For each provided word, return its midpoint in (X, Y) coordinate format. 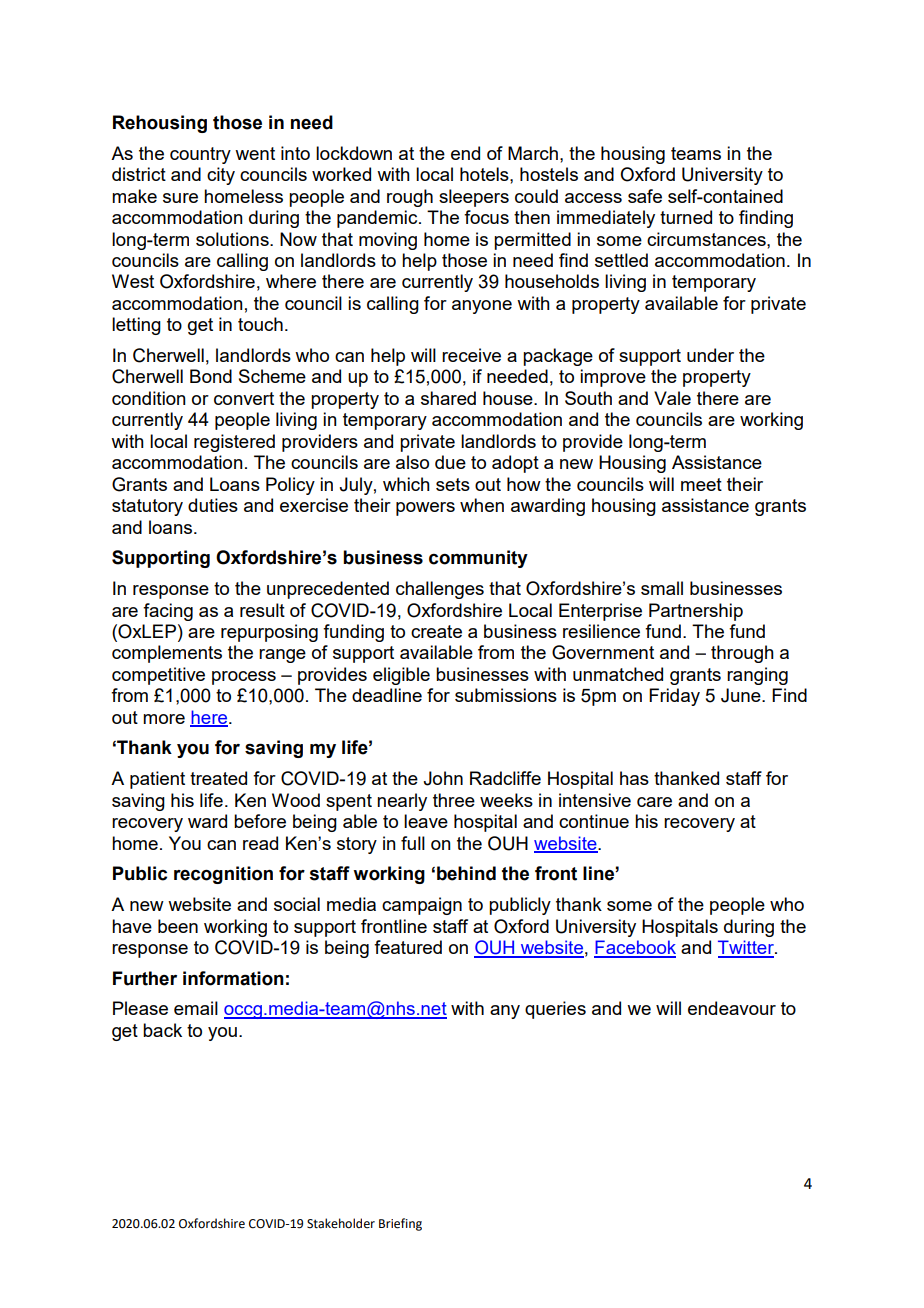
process (244, 678)
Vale (672, 398)
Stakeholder (341, 1223)
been (178, 926)
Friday (674, 697)
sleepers (474, 198)
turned (686, 217)
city (221, 176)
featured (408, 947)
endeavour (732, 1008)
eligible (401, 676)
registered (234, 443)
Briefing (400, 1224)
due (450, 462)
